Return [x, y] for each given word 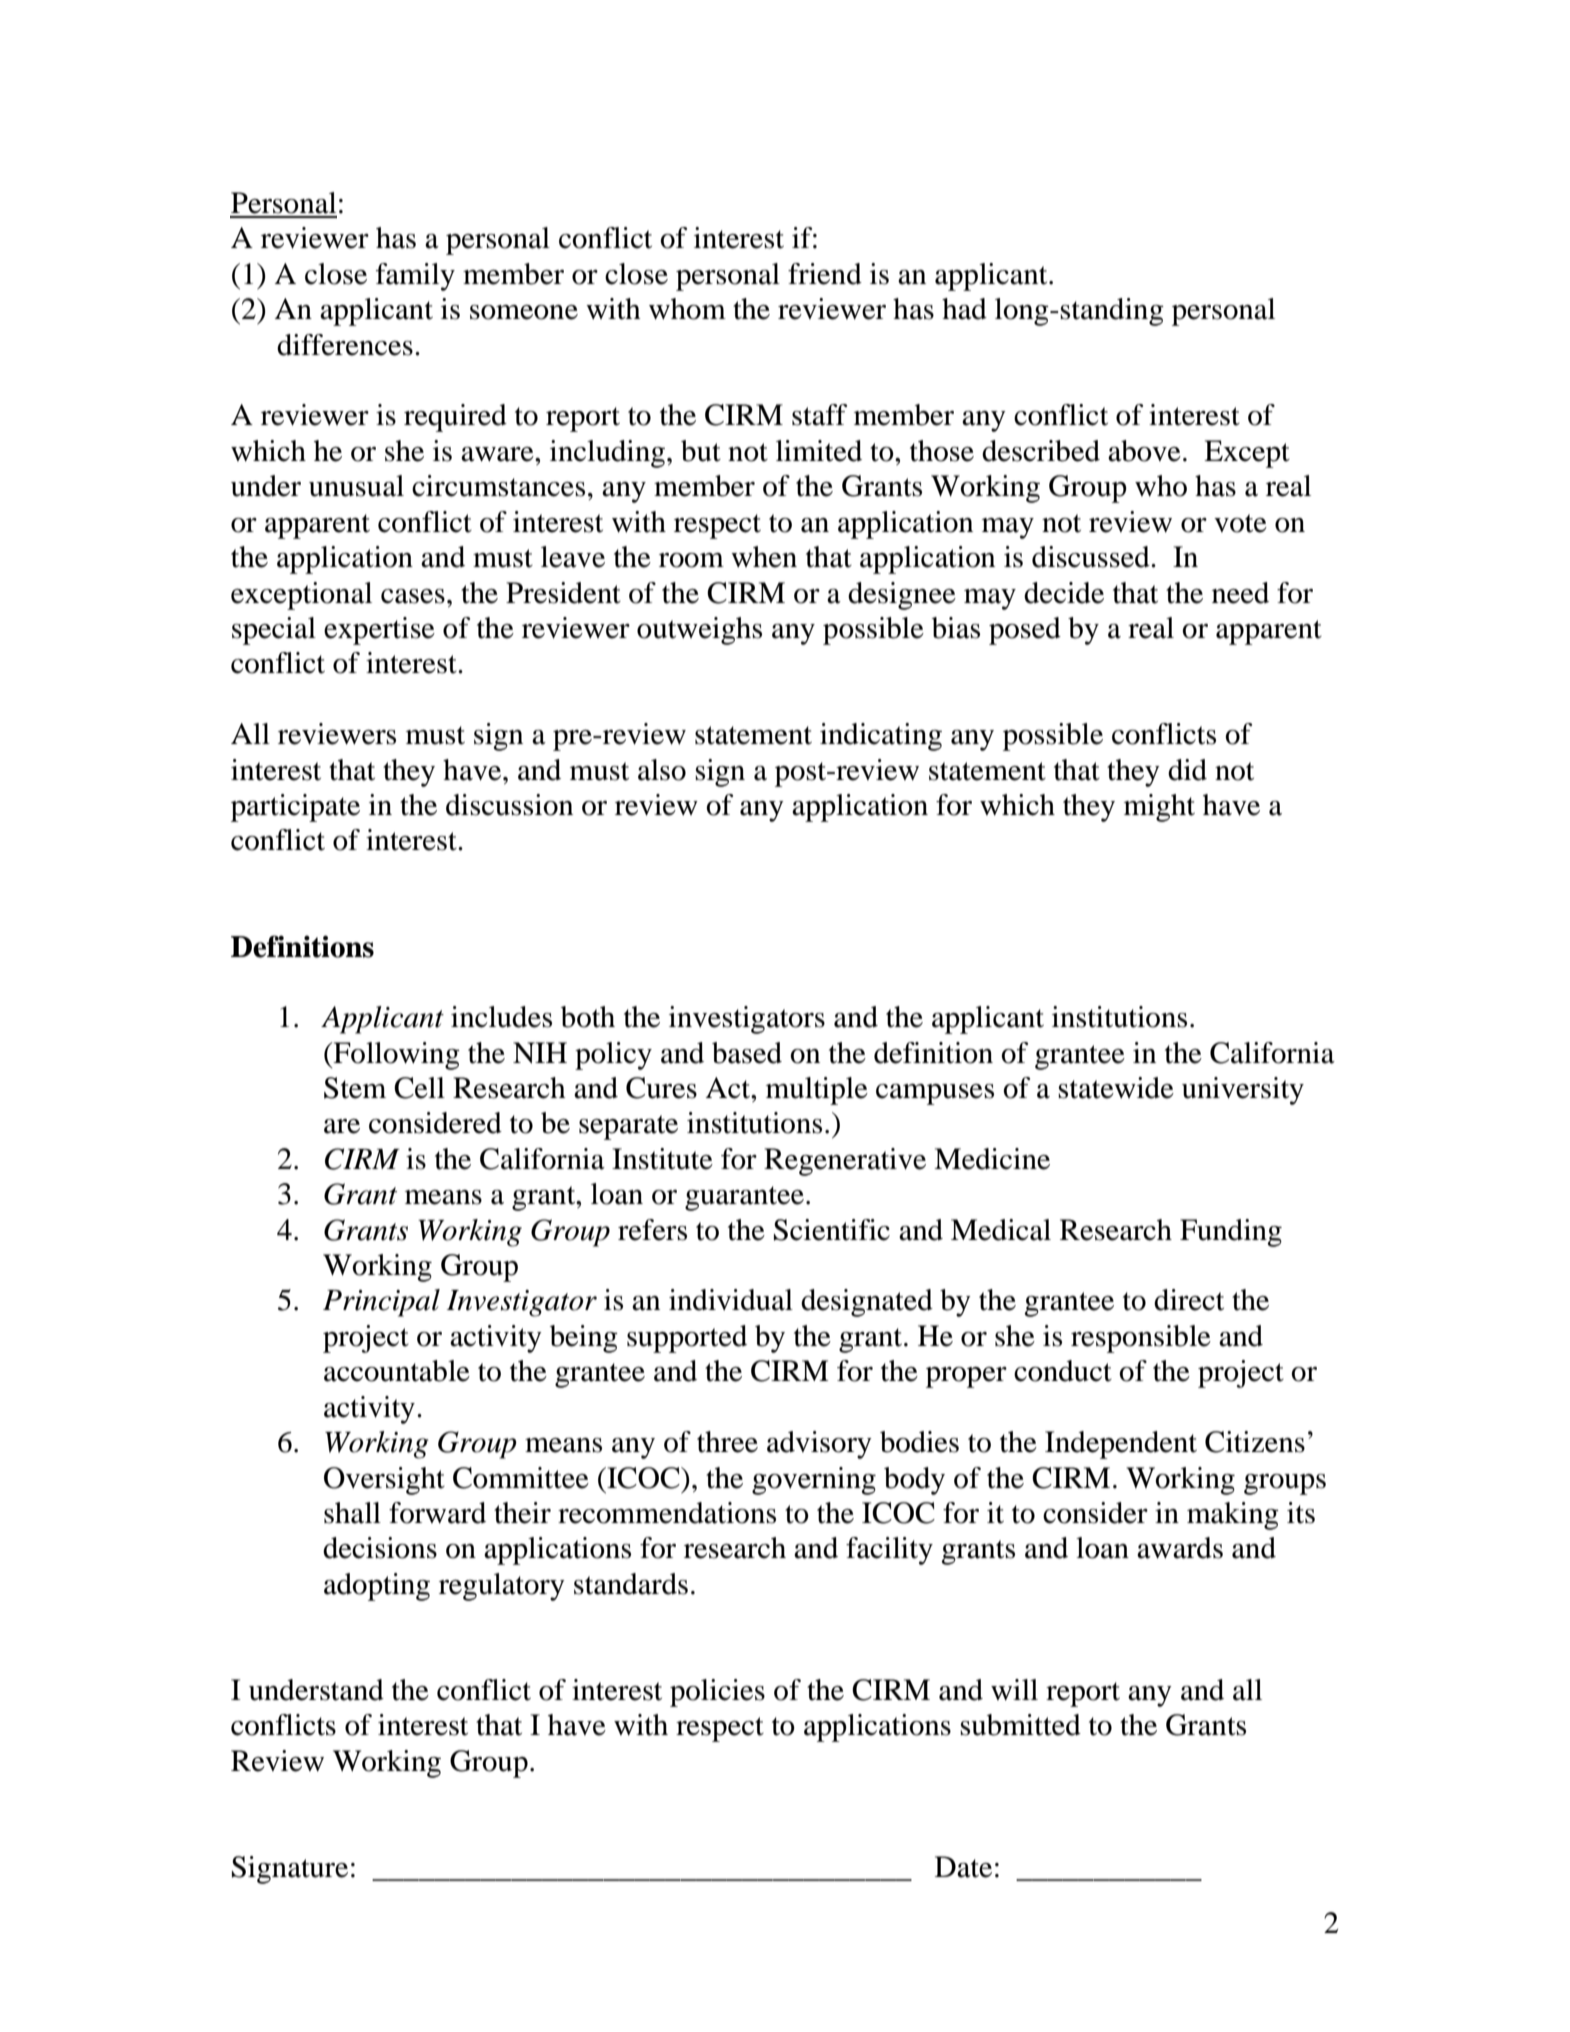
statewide [1116, 1088]
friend [825, 274]
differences [345, 345]
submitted [1020, 1725]
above [1144, 451]
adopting [377, 1587]
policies [717, 1693]
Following [395, 1056]
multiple [817, 1091]
